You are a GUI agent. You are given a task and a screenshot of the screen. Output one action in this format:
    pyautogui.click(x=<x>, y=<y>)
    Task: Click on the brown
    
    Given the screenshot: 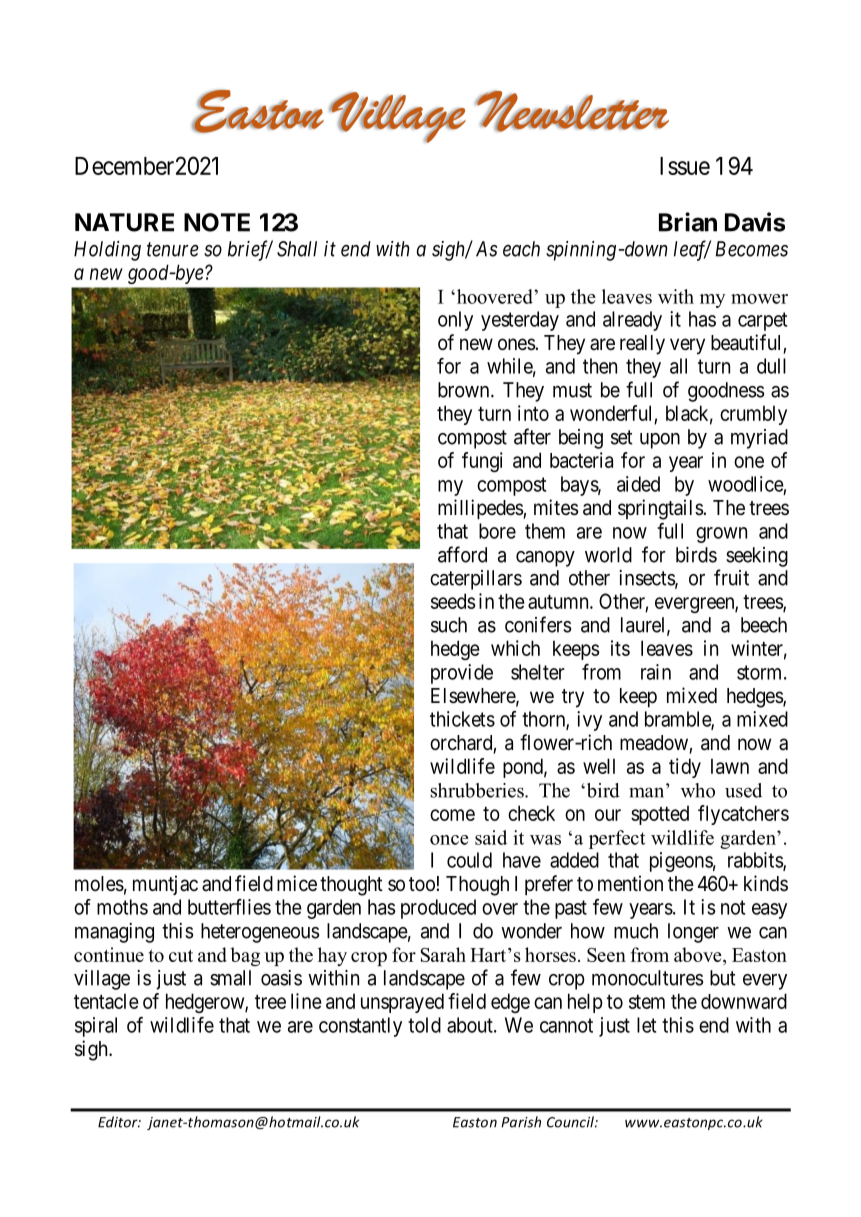 What is the action you would take?
    pyautogui.click(x=465, y=390)
